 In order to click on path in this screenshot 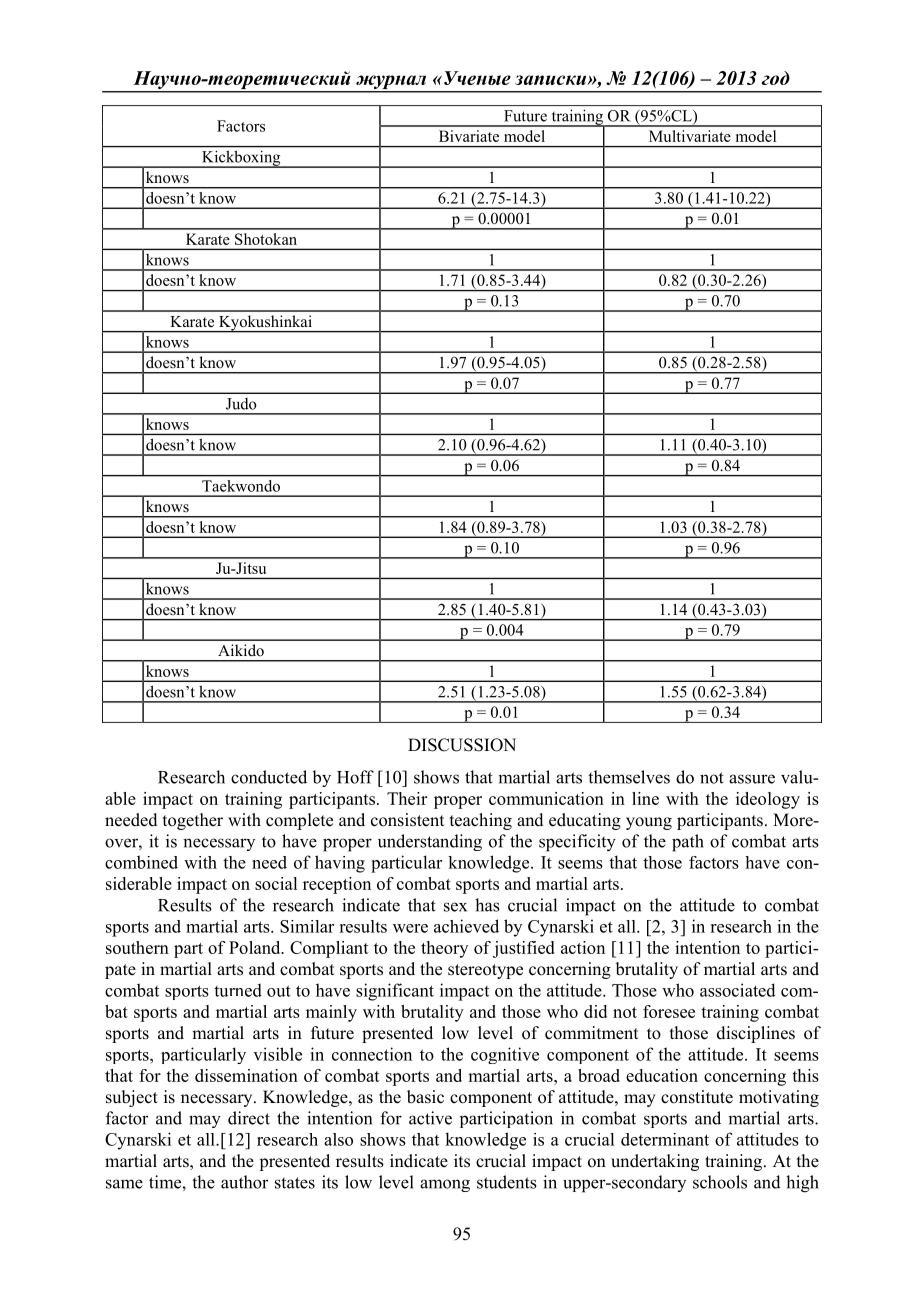, I will do `click(688, 843)`.
